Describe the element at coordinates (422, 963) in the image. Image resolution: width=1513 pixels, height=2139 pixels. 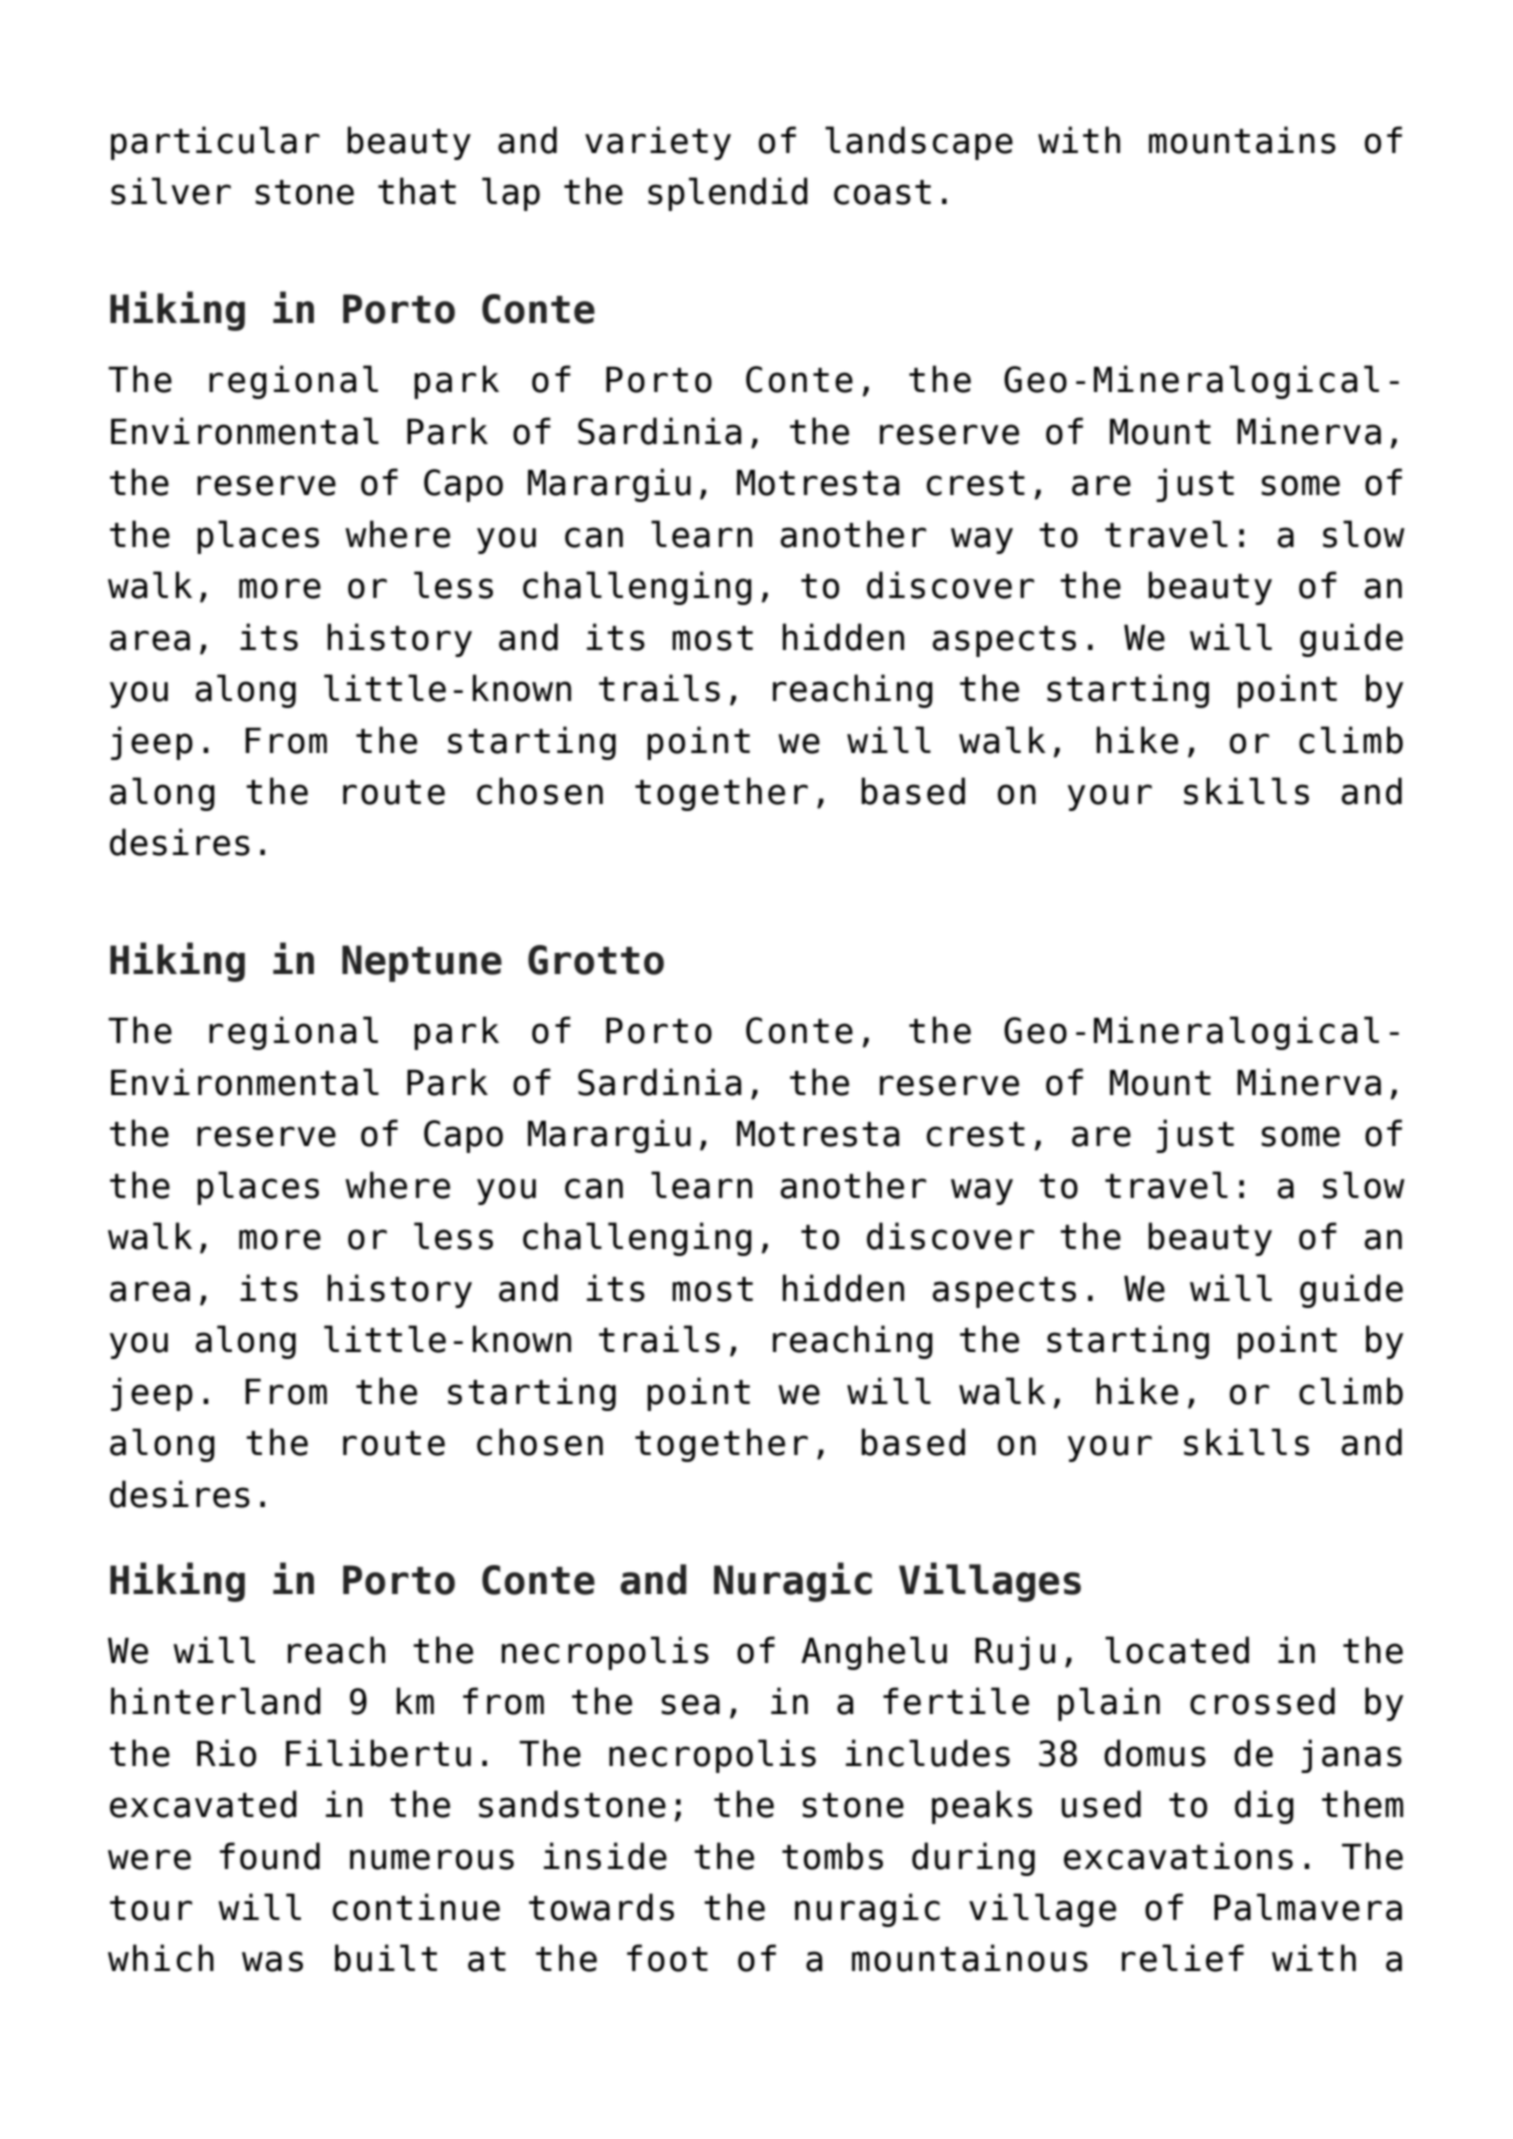
I see `Neptune` at that location.
